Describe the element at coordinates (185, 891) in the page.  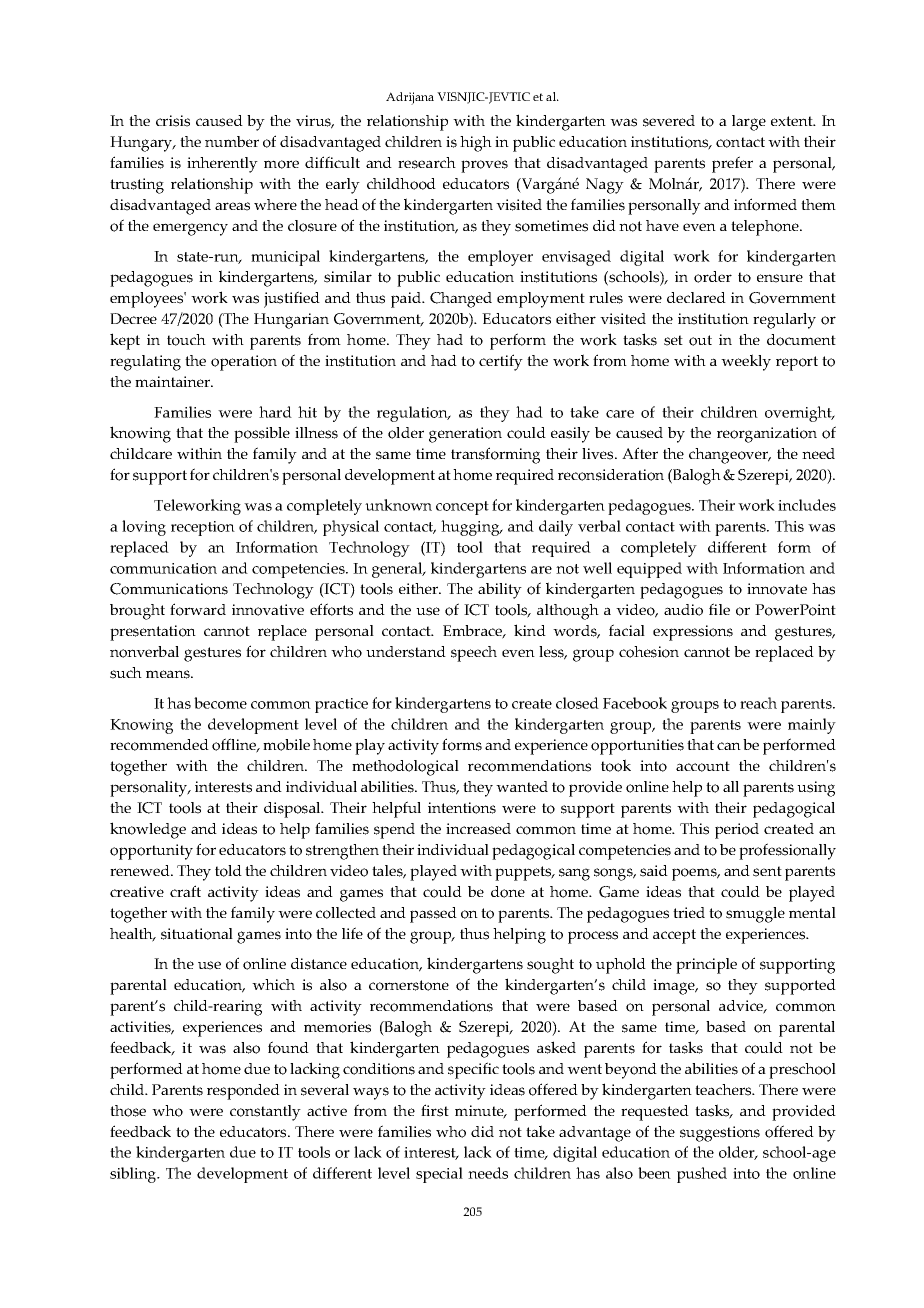
I see `craft` at that location.
